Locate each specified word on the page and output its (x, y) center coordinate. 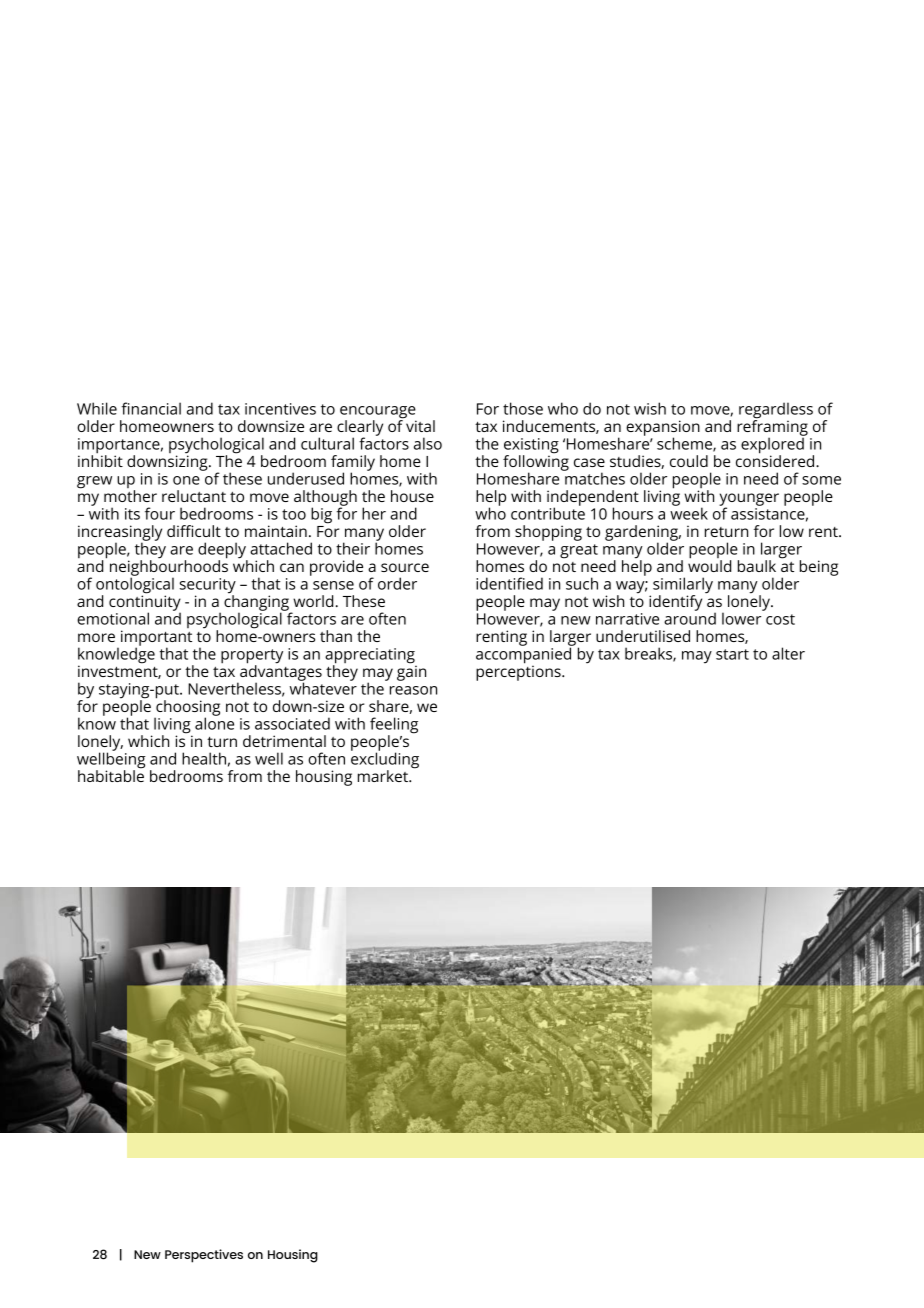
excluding (385, 760)
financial (151, 408)
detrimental (284, 741)
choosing (187, 708)
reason (413, 690)
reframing (772, 428)
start (732, 654)
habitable (111, 775)
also (428, 443)
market (384, 776)
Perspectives (204, 1256)
